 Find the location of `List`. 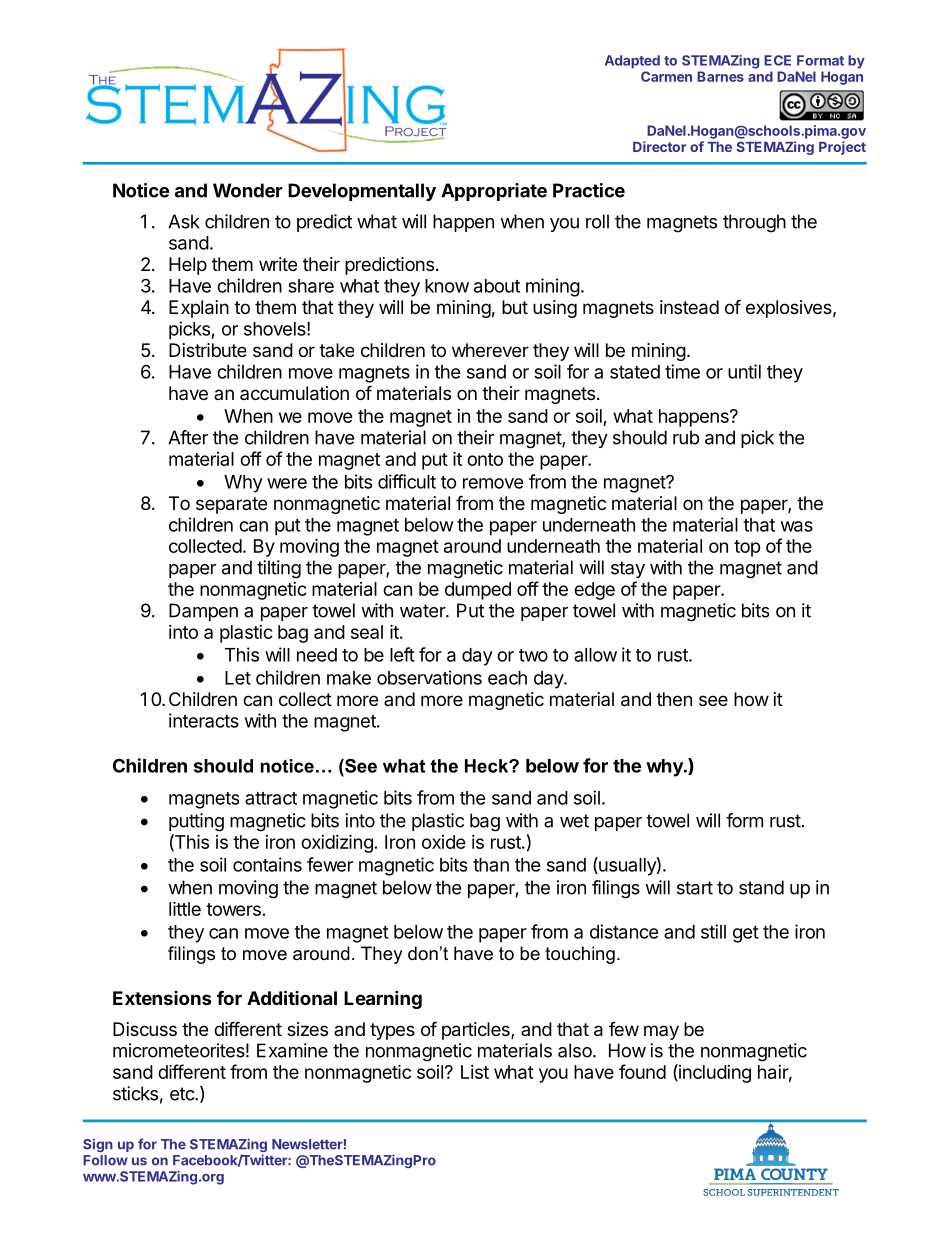

List is located at coordinates (475, 1072).
